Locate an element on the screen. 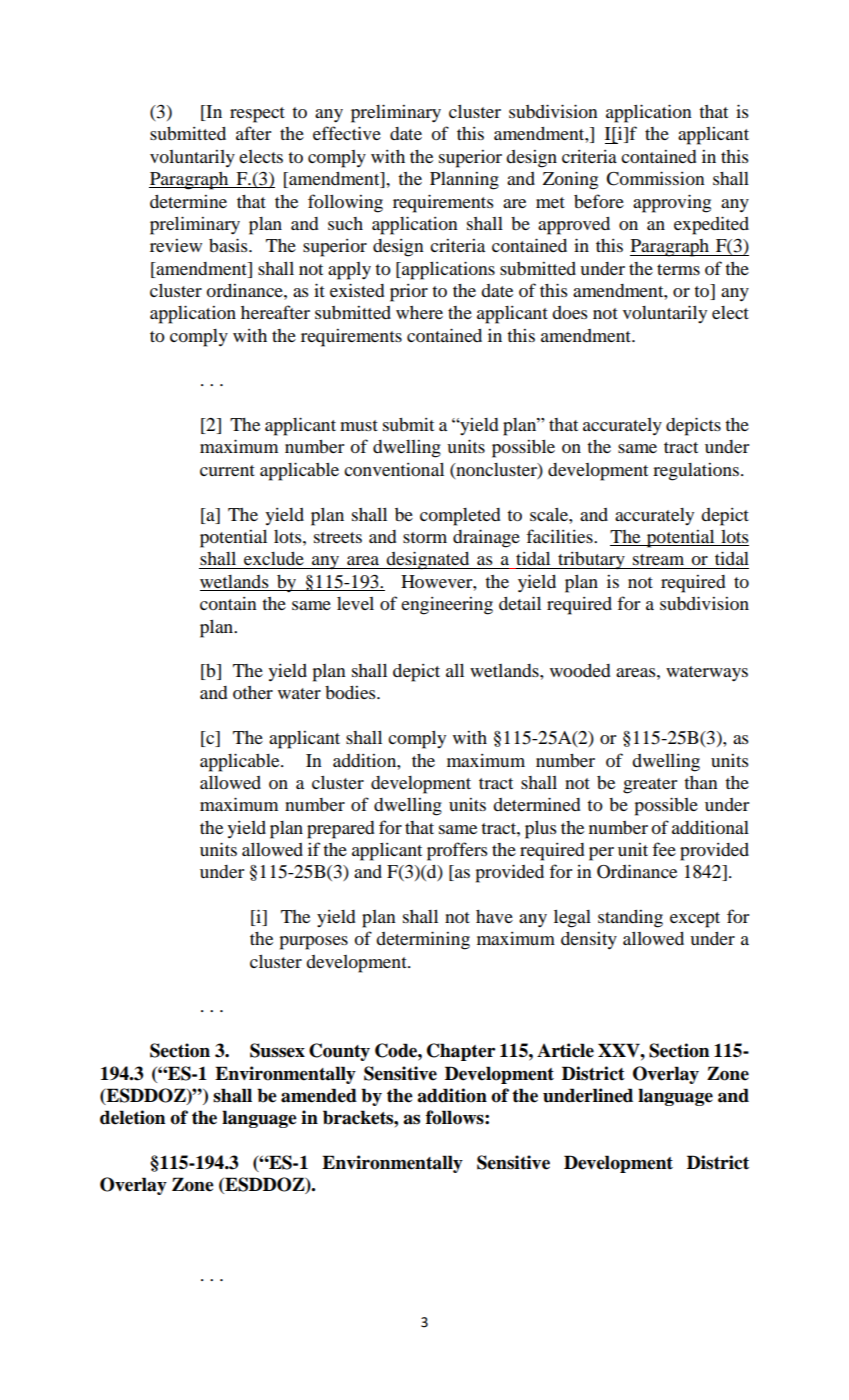  deletion is located at coordinates (132, 1117).
